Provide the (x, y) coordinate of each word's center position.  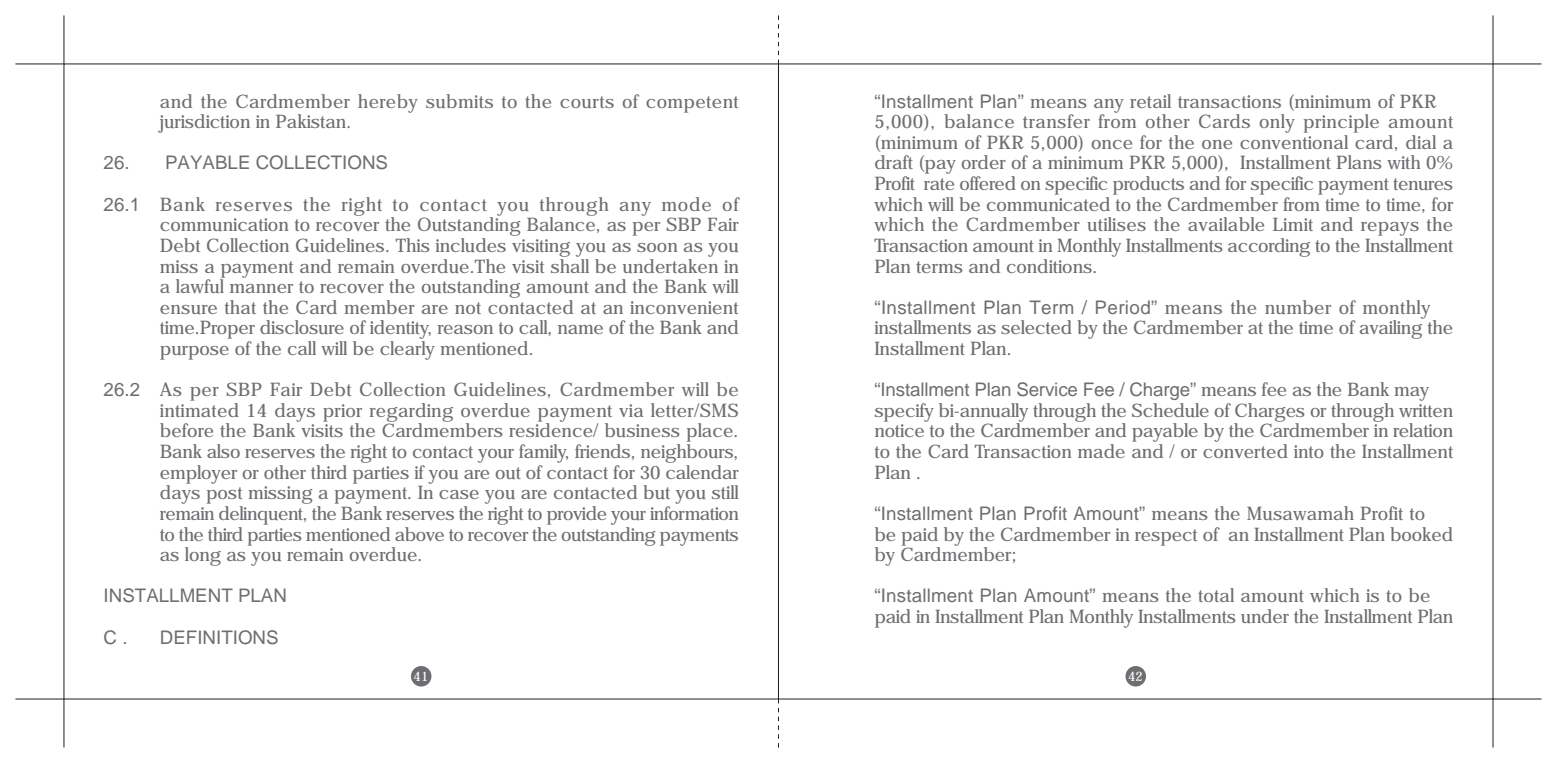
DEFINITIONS (219, 637)
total (1216, 595)
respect (1166, 537)
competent (692, 104)
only (1277, 123)
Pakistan (313, 121)
